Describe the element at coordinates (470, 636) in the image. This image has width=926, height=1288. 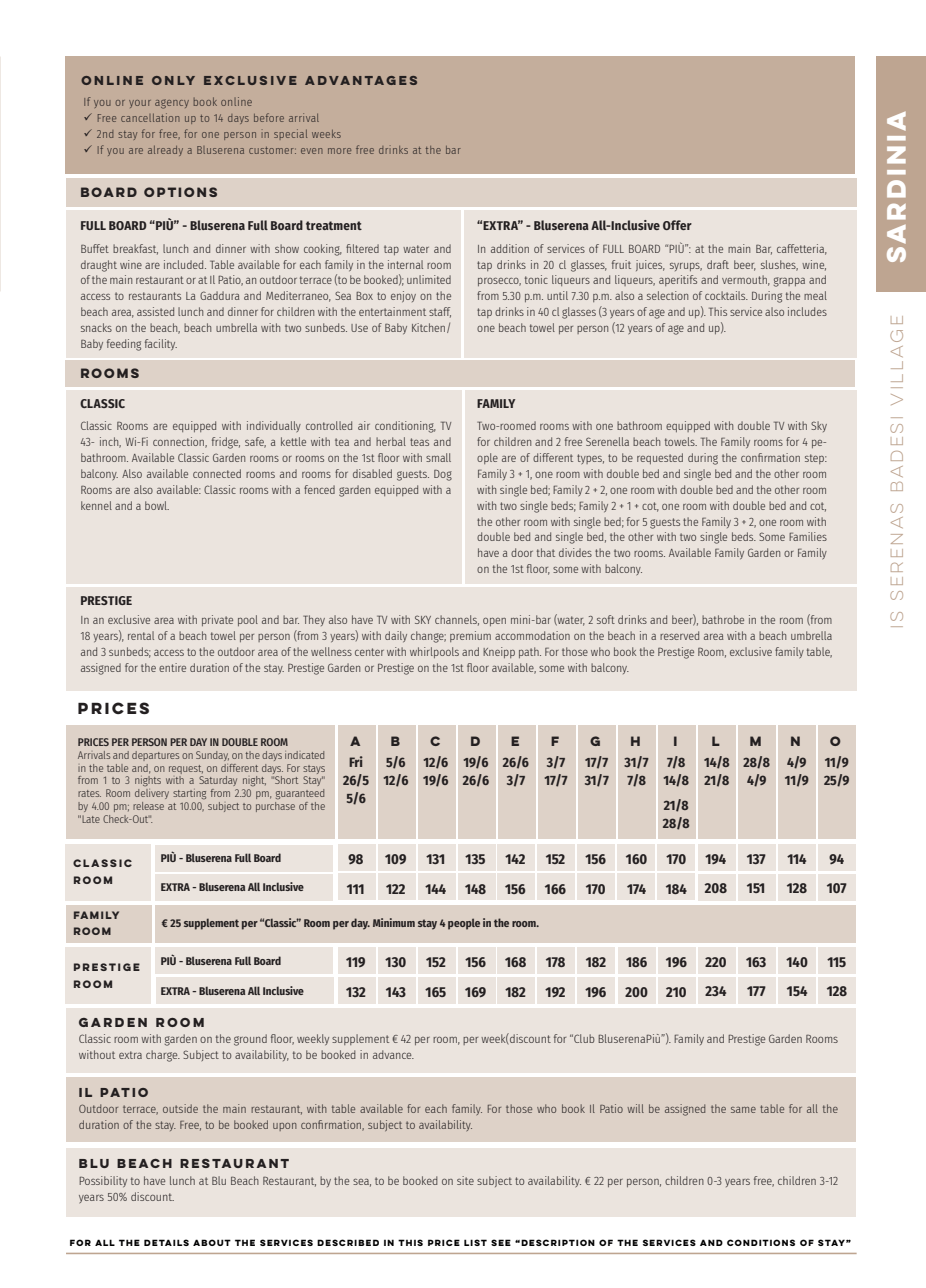
I see `premium` at that location.
